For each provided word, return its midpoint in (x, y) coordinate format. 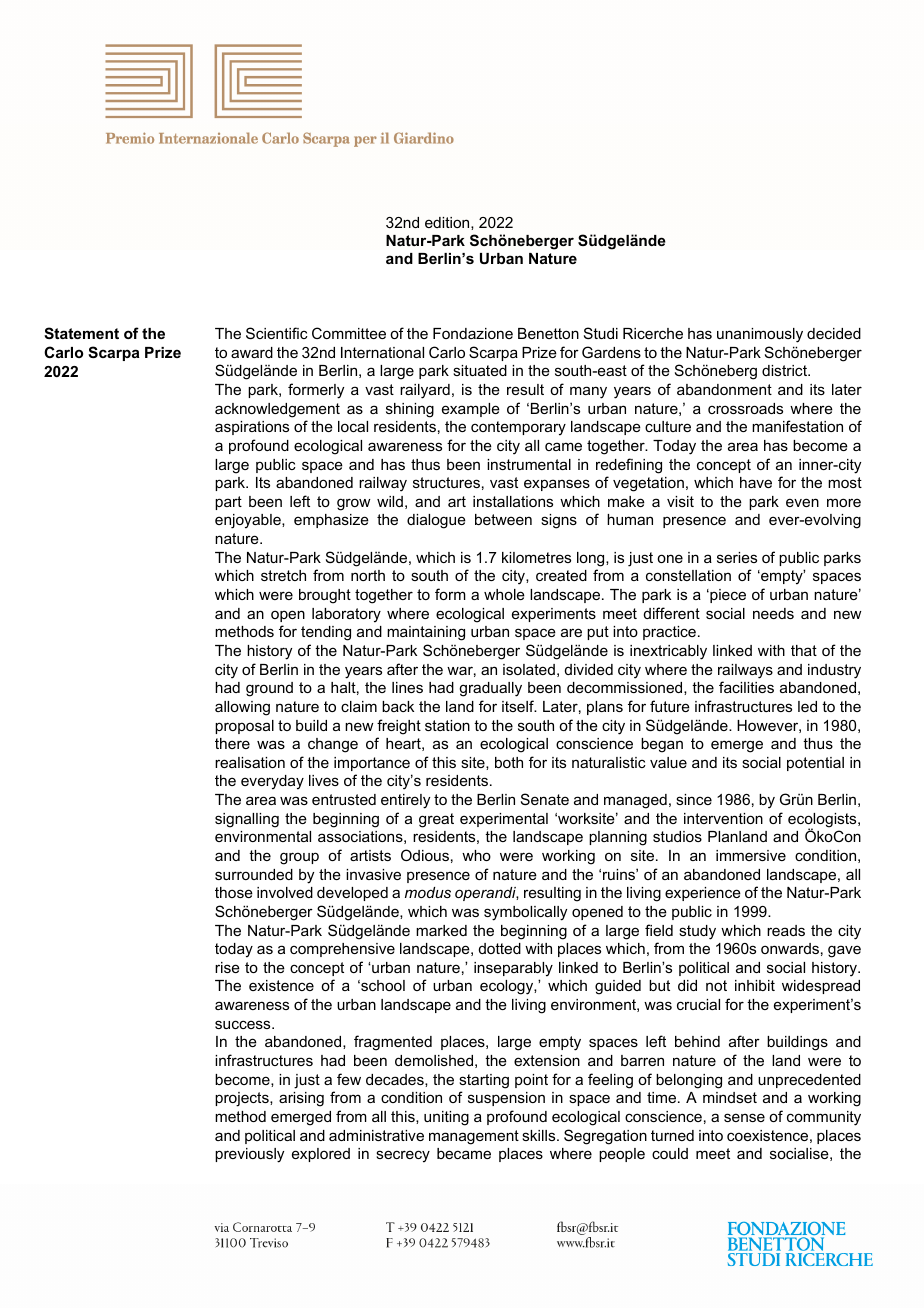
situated (480, 370)
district (785, 370)
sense (744, 1117)
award (252, 352)
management (474, 1137)
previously (249, 1155)
